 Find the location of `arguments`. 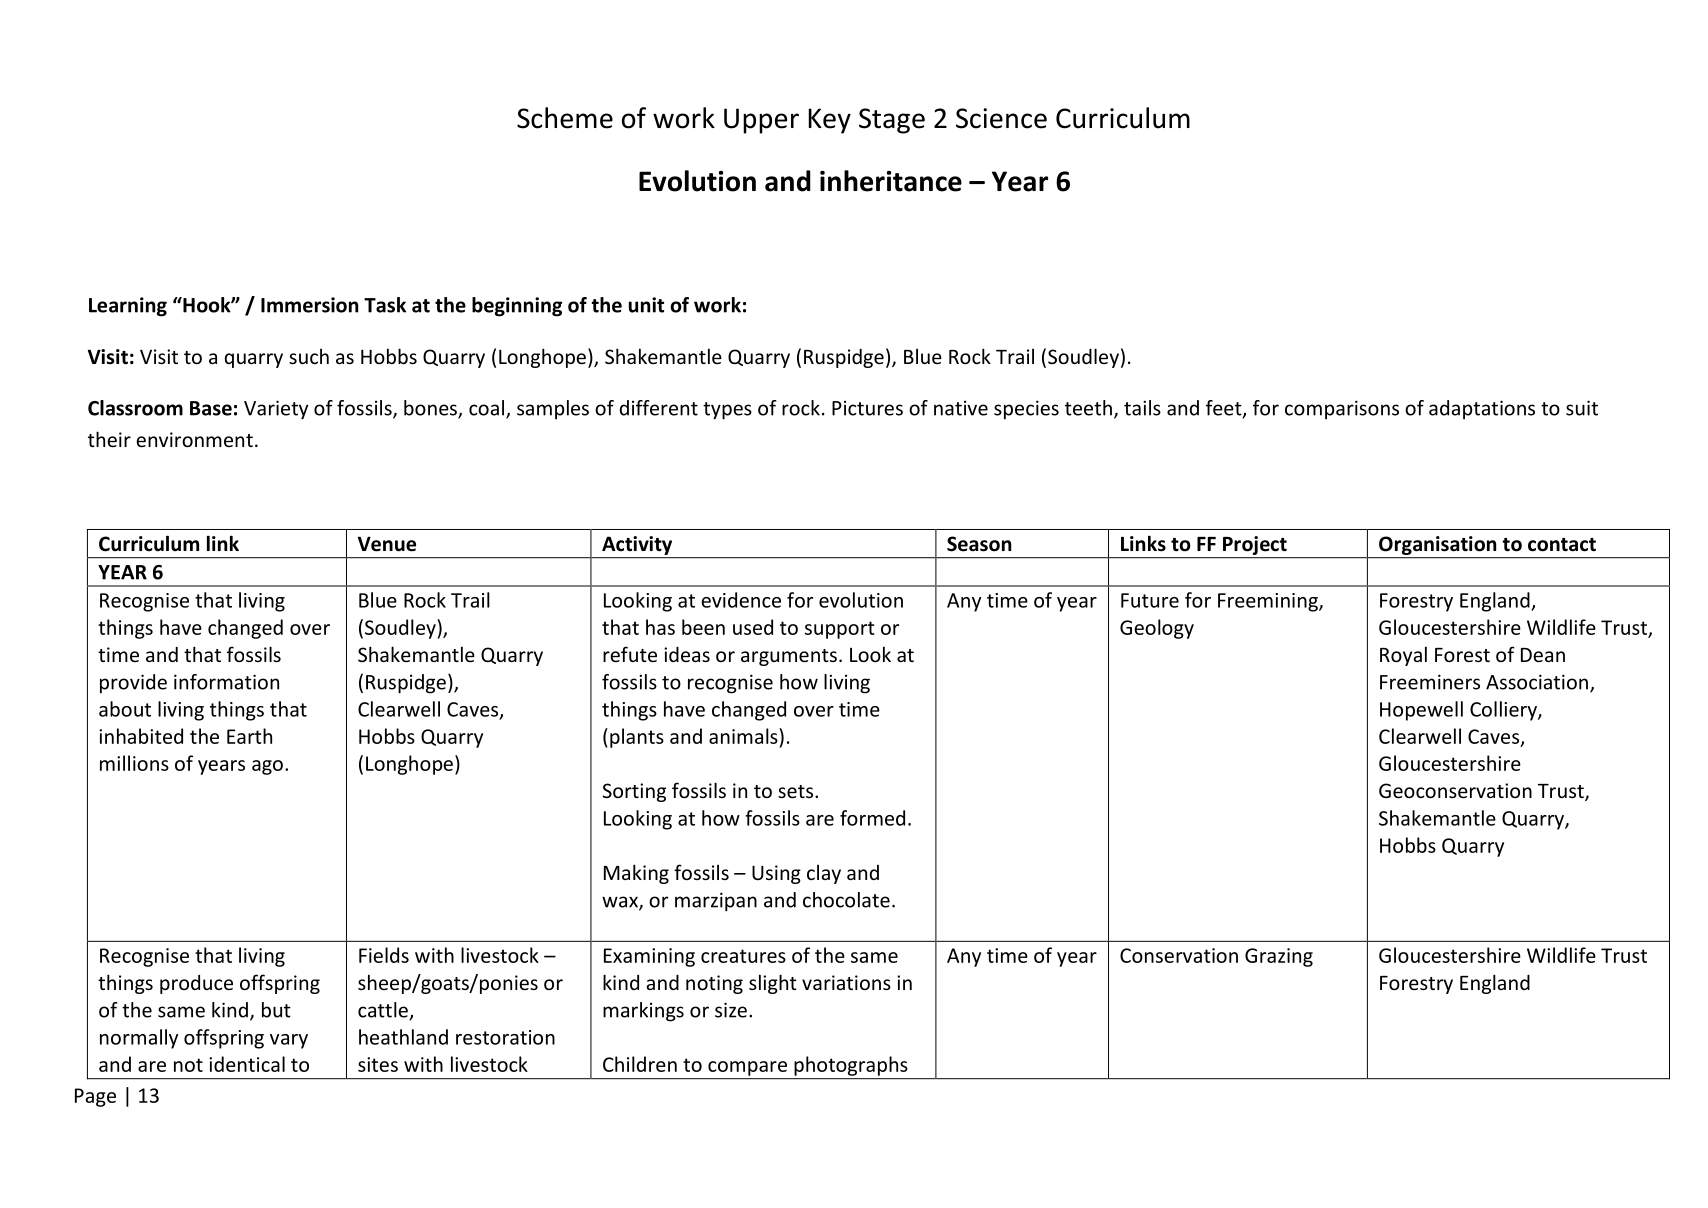

arguments is located at coordinates (789, 657).
